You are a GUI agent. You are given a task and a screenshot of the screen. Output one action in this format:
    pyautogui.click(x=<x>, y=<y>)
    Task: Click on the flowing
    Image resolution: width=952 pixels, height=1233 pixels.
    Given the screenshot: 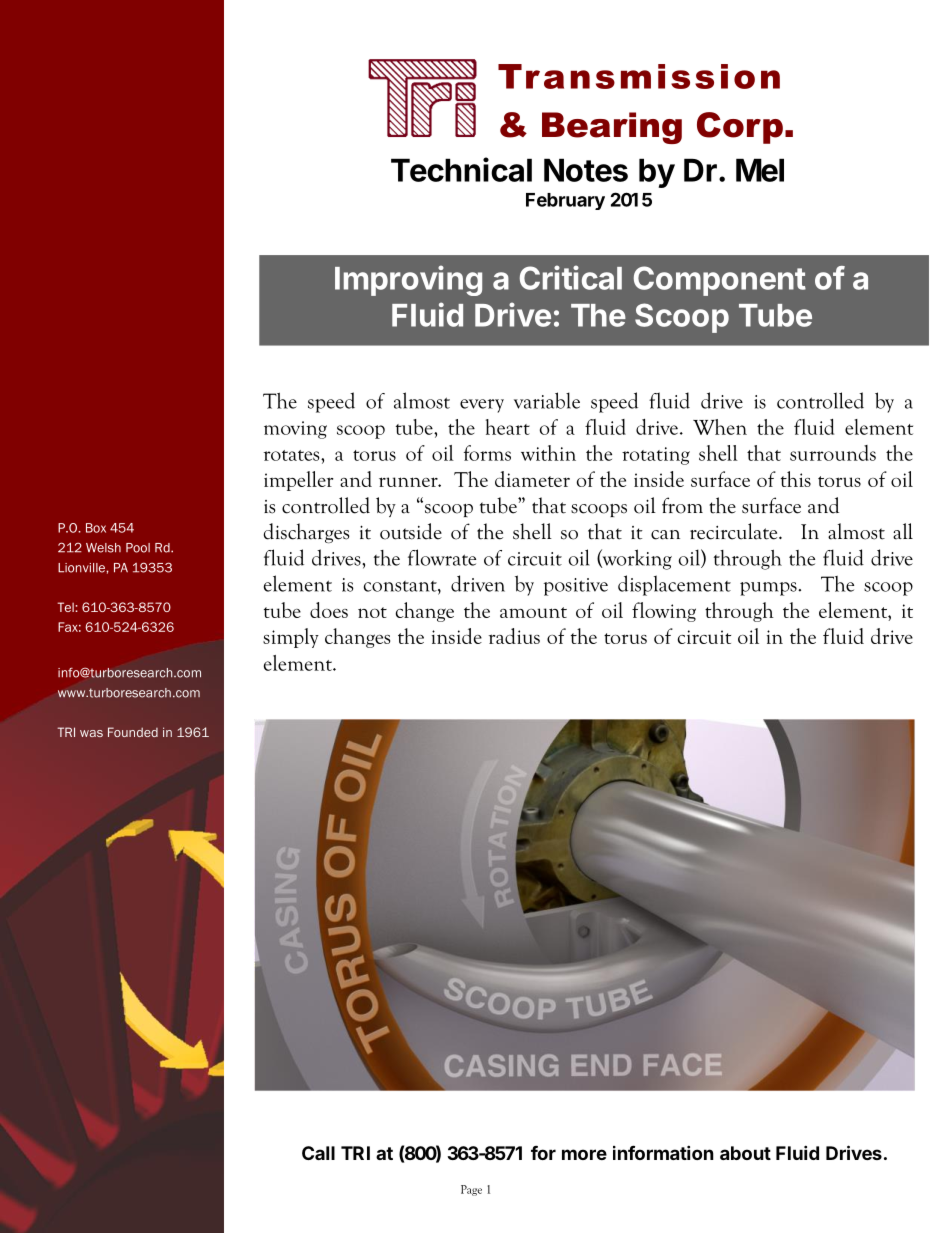 What is the action you would take?
    pyautogui.click(x=664, y=612)
